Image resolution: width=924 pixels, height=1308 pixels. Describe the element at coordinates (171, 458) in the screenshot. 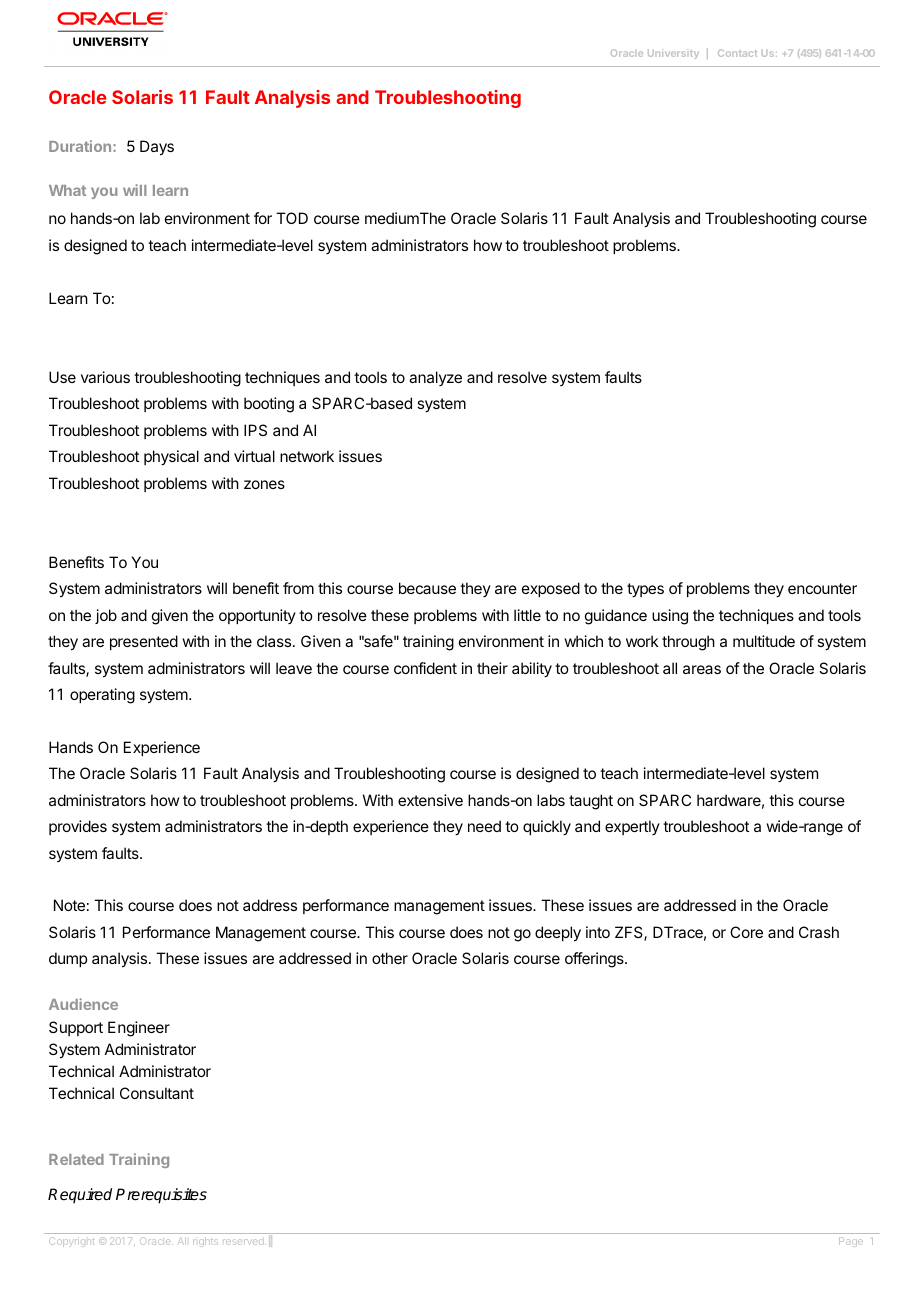

I see `physical` at that location.
